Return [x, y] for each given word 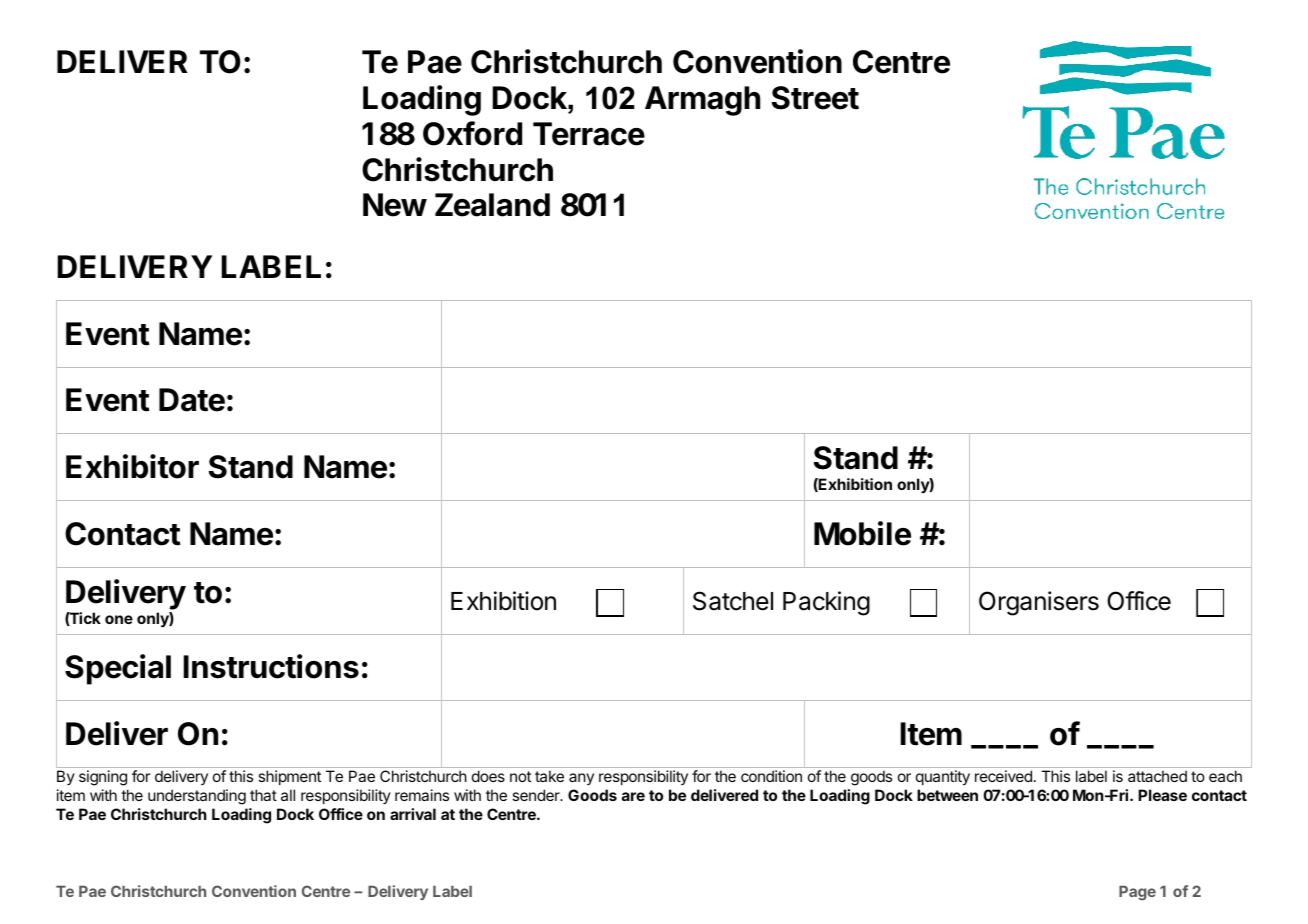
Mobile [862, 533]
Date [192, 400]
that [263, 795]
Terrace [589, 134]
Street [815, 98]
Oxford [472, 133]
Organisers [1039, 603]
